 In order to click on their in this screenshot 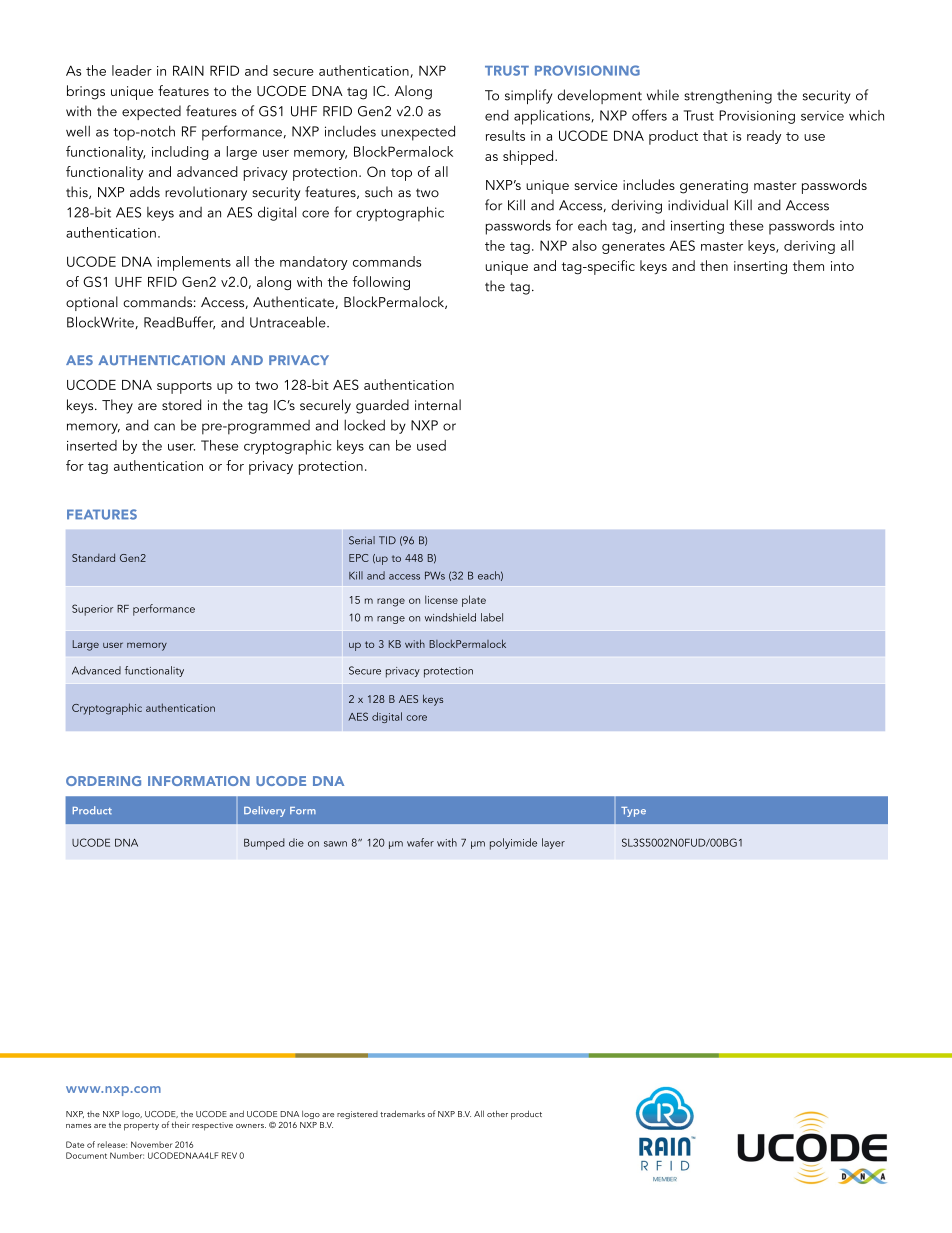, I will do `click(180, 1124)`.
